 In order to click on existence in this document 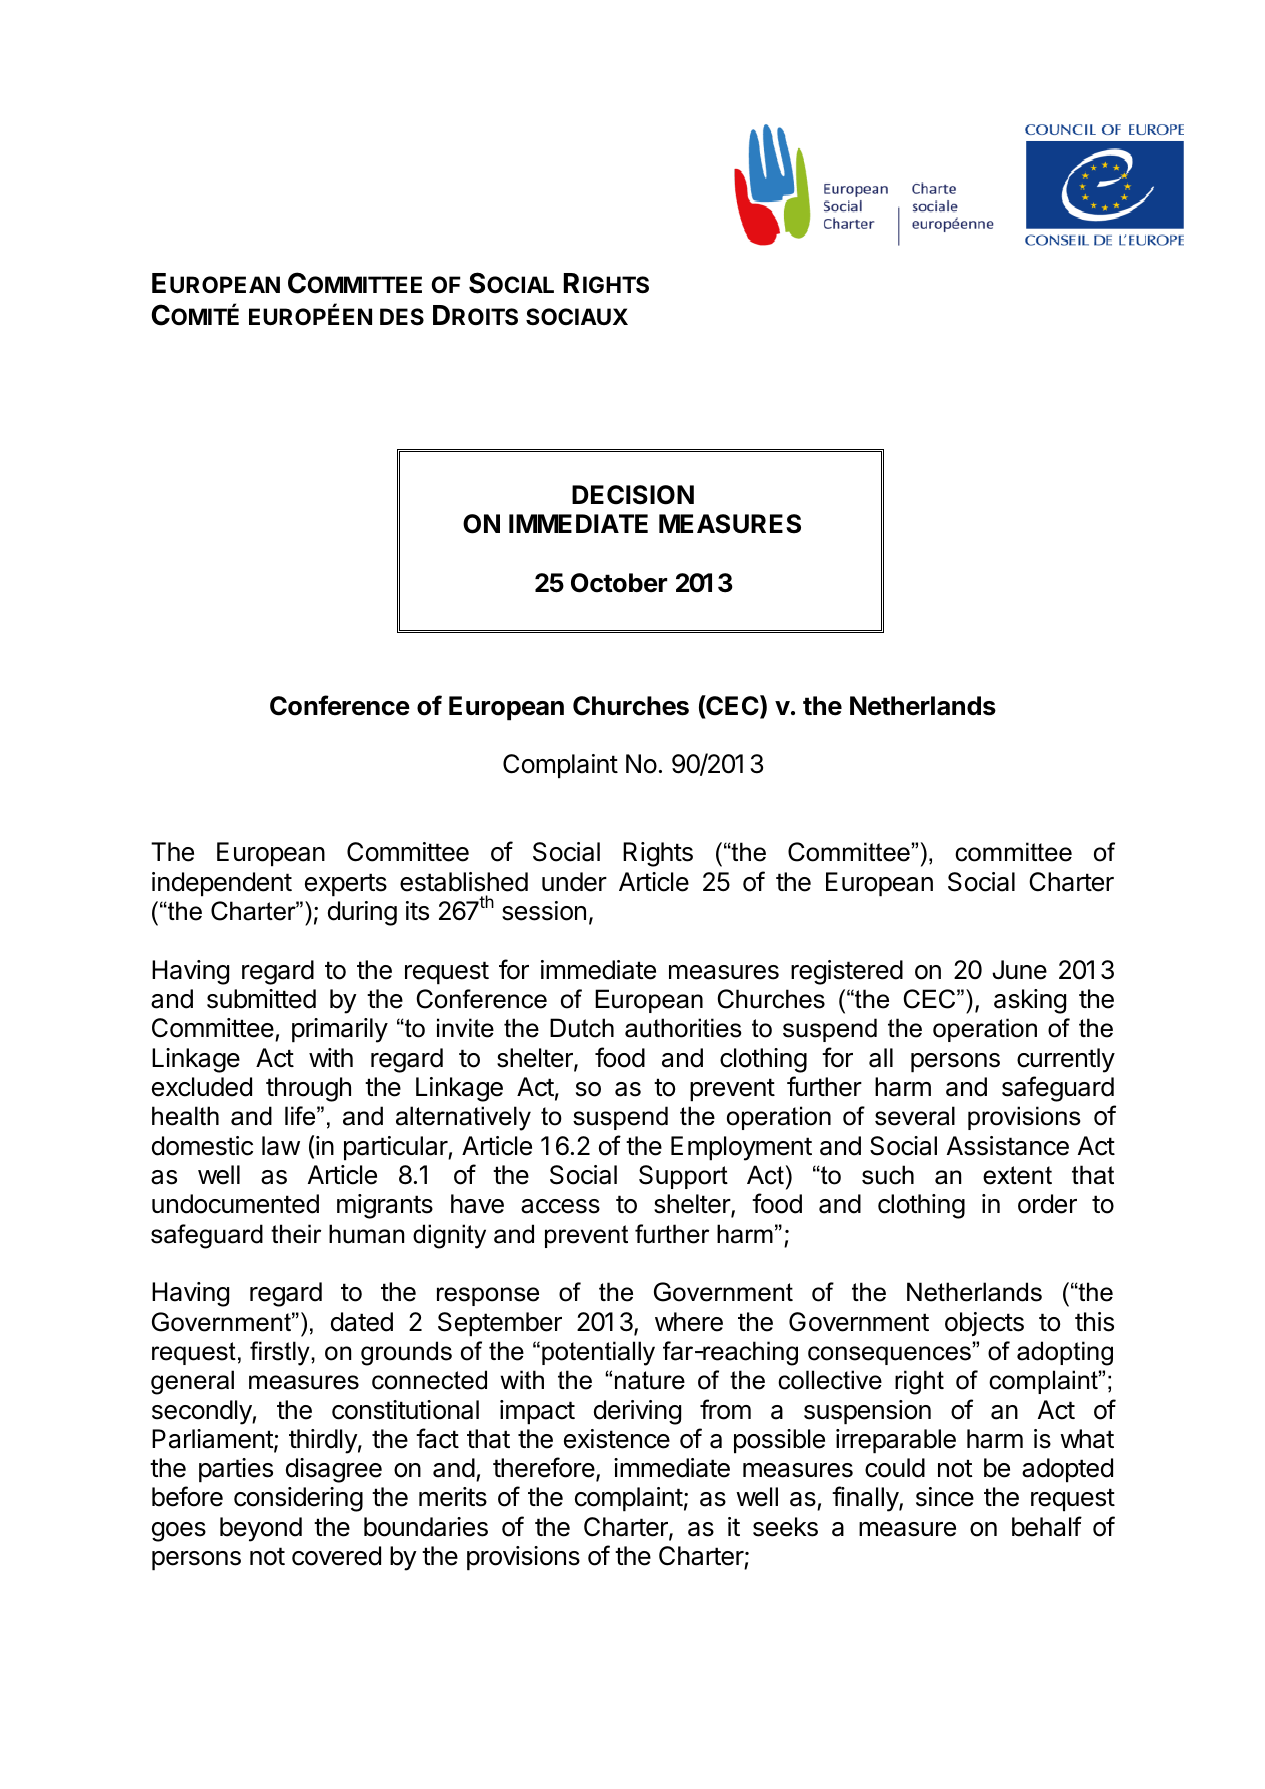, I will do `click(617, 1439)`.
